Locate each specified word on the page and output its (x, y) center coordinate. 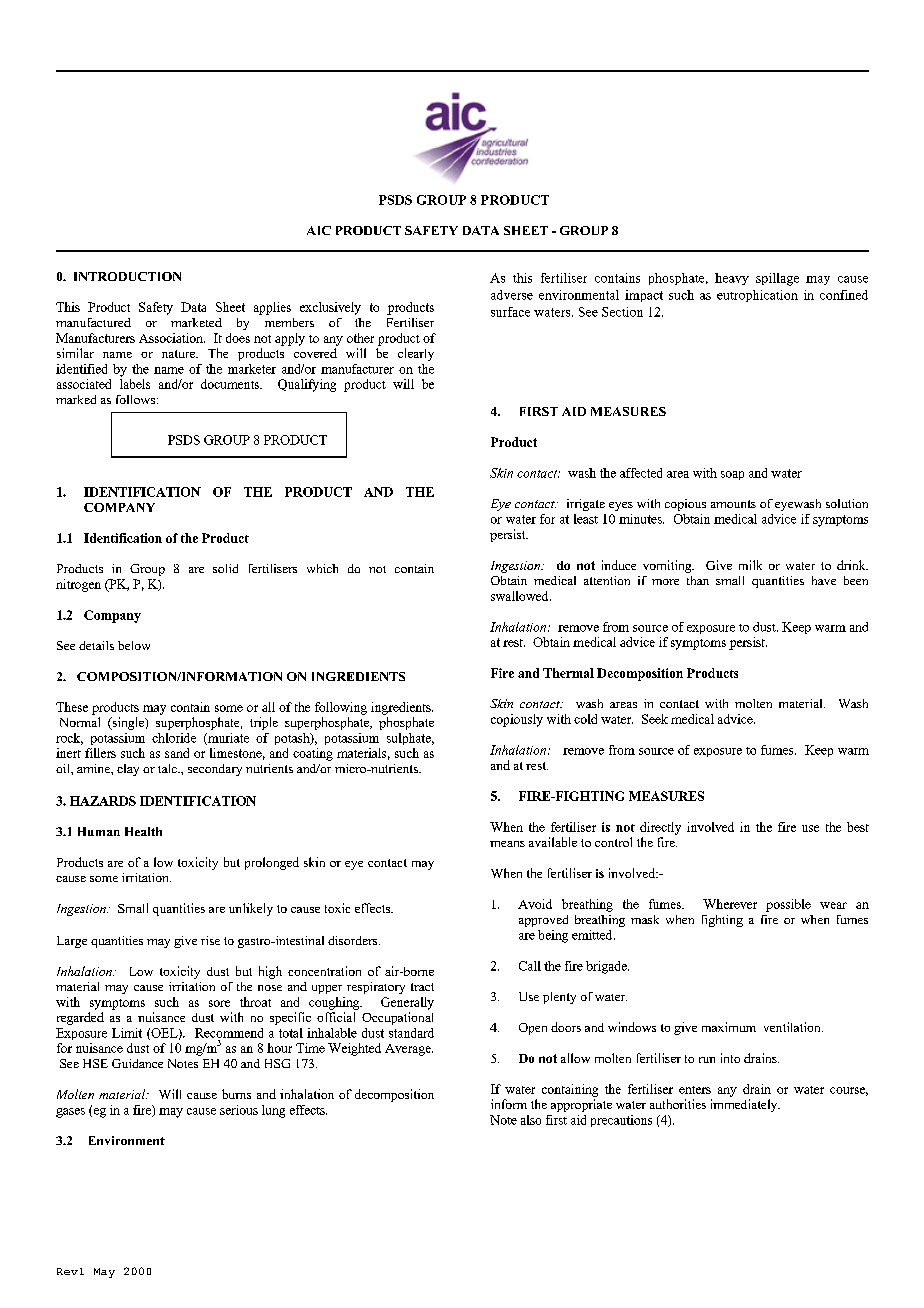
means (507, 844)
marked (76, 399)
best (858, 827)
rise (210, 940)
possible (788, 905)
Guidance (137, 1063)
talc (168, 768)
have (824, 580)
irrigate (586, 505)
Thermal (568, 673)
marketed (196, 322)
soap (732, 475)
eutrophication (757, 296)
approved (543, 921)
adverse (512, 295)
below (134, 645)
